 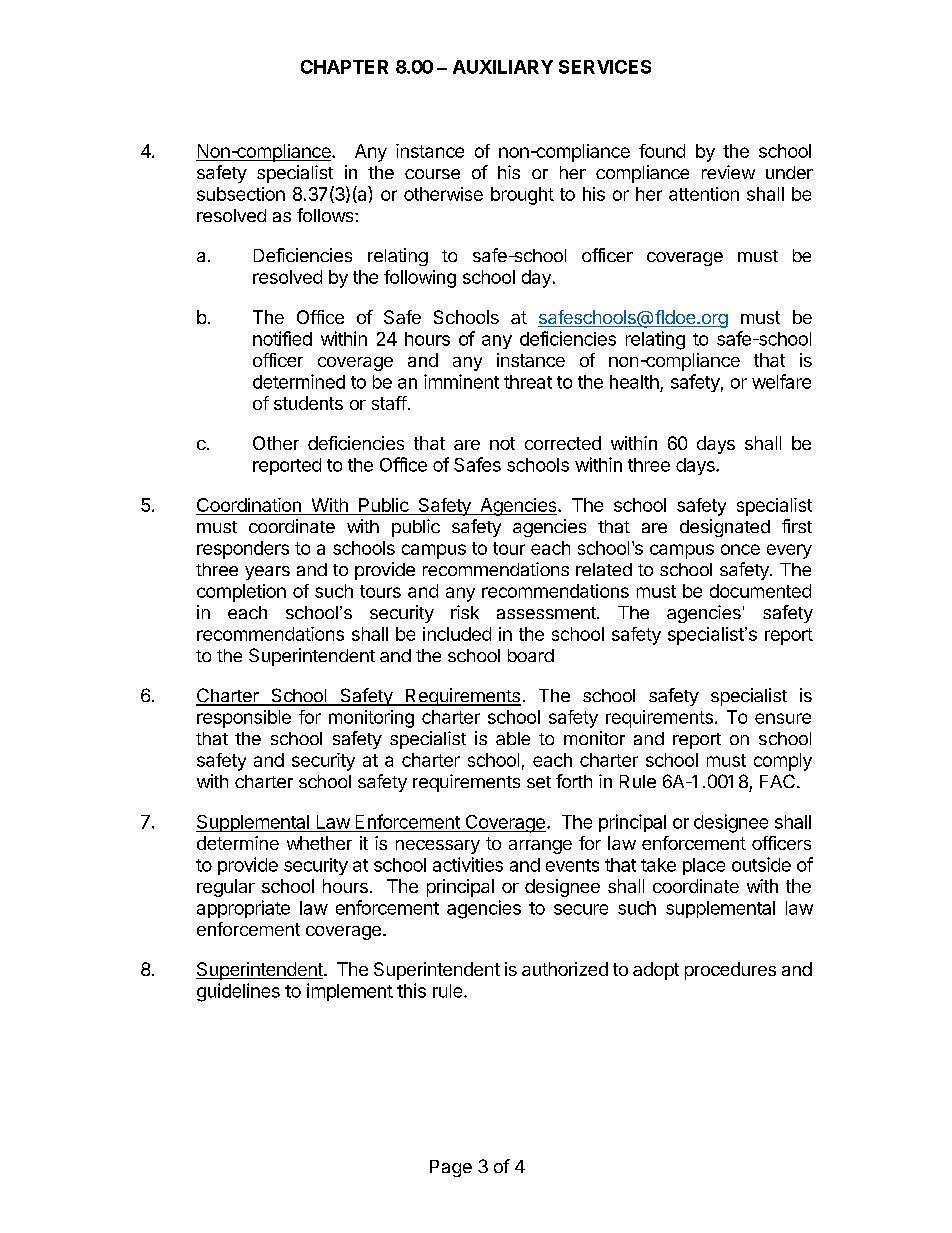 What do you see at coordinates (728, 172) in the page?
I see `review` at bounding box center [728, 172].
